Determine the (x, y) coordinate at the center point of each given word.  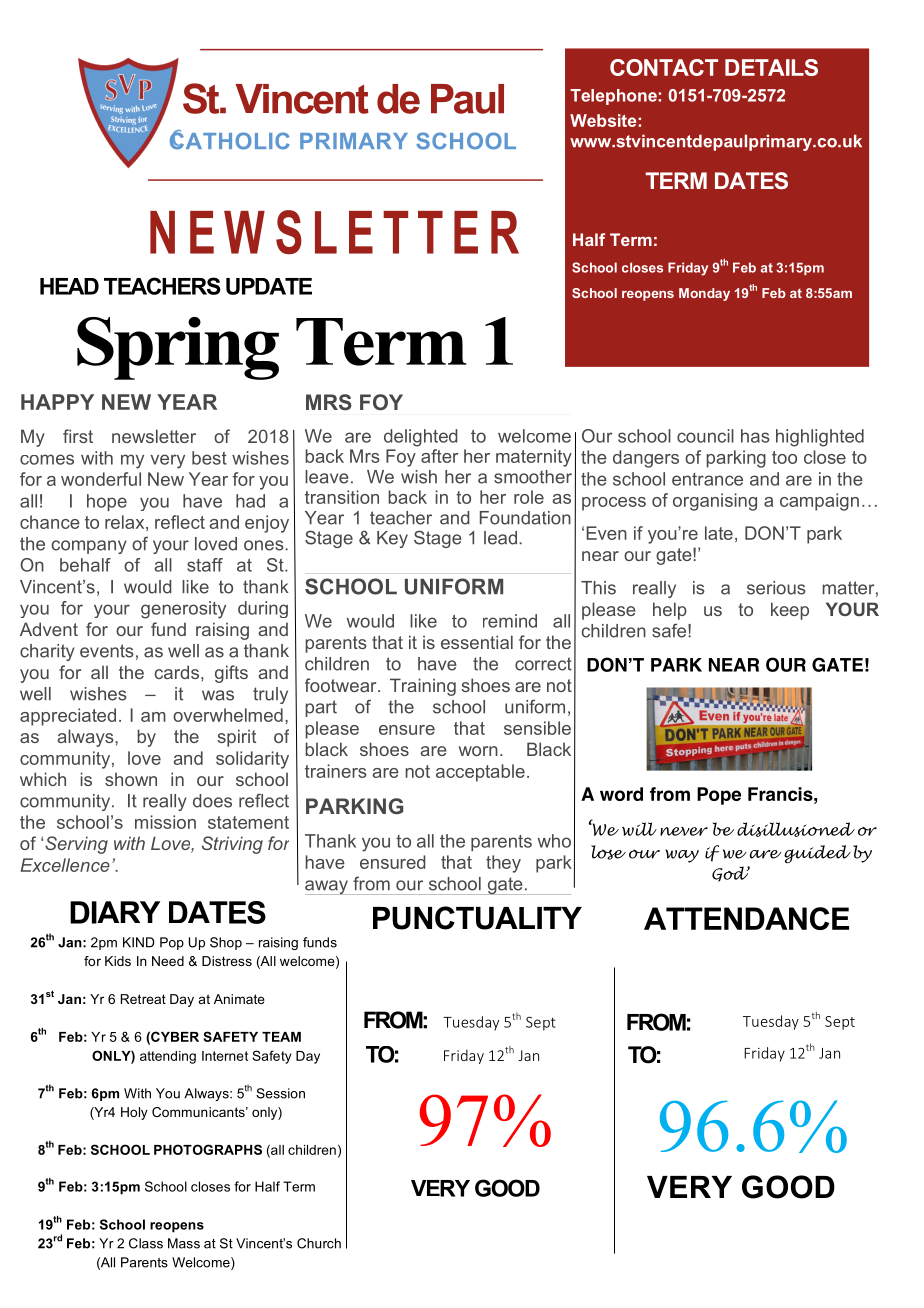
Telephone (614, 97)
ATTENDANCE (746, 918)
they (503, 864)
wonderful (101, 479)
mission (165, 822)
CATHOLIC (230, 140)
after (439, 456)
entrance (707, 479)
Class (146, 1243)
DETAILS (771, 67)
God (731, 874)
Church (319, 1243)
